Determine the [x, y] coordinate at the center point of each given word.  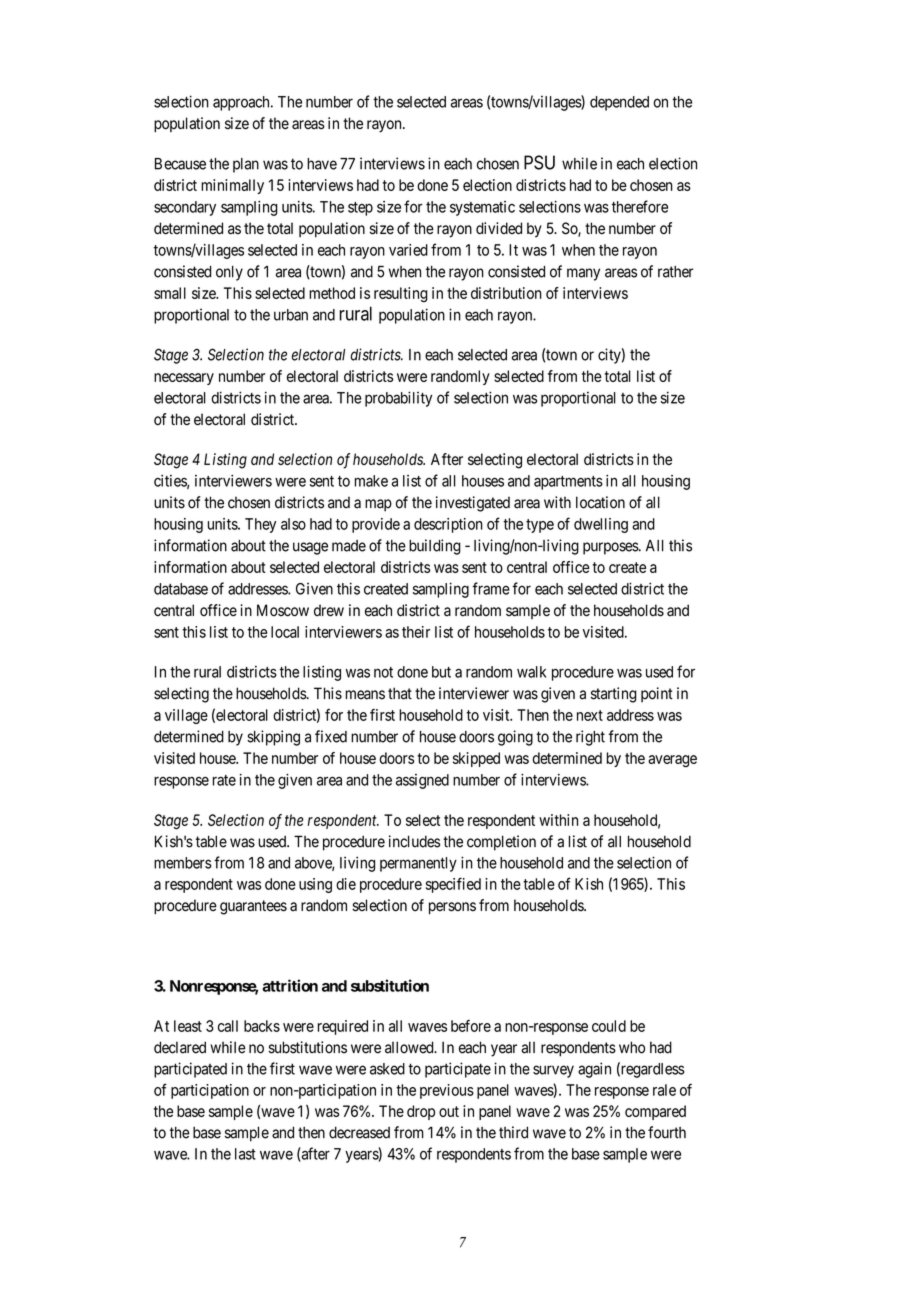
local [285, 632]
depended [619, 103]
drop [421, 1112]
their [416, 632]
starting [614, 695]
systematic [482, 208]
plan [246, 165]
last [245, 1154]
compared [655, 1112]
